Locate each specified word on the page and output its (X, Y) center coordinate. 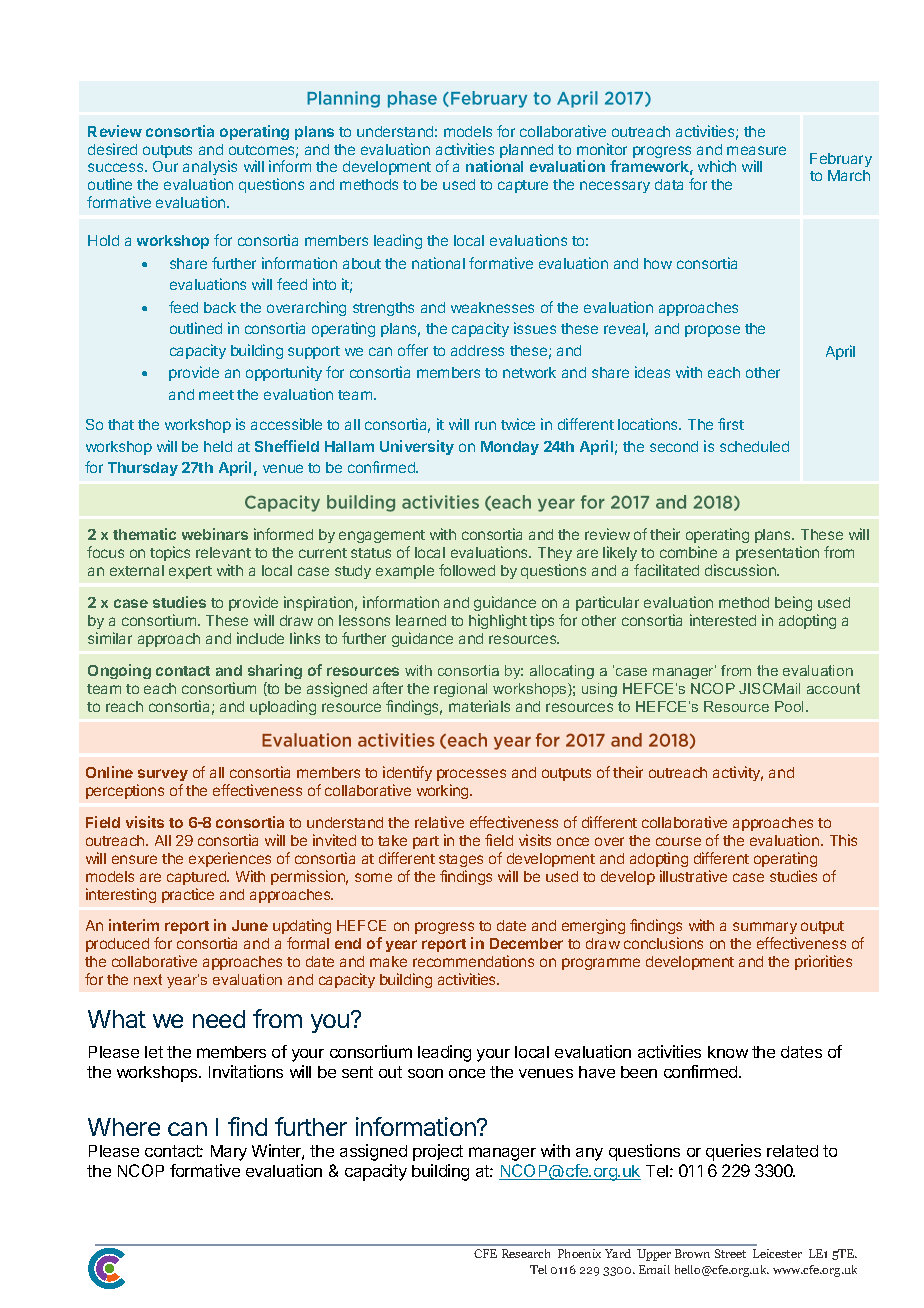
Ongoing (119, 671)
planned (526, 151)
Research (526, 1253)
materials (479, 706)
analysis (210, 167)
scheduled (754, 446)
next (148, 979)
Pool (791, 706)
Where (124, 1127)
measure (756, 150)
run (485, 425)
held (218, 446)
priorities (823, 962)
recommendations (473, 961)
